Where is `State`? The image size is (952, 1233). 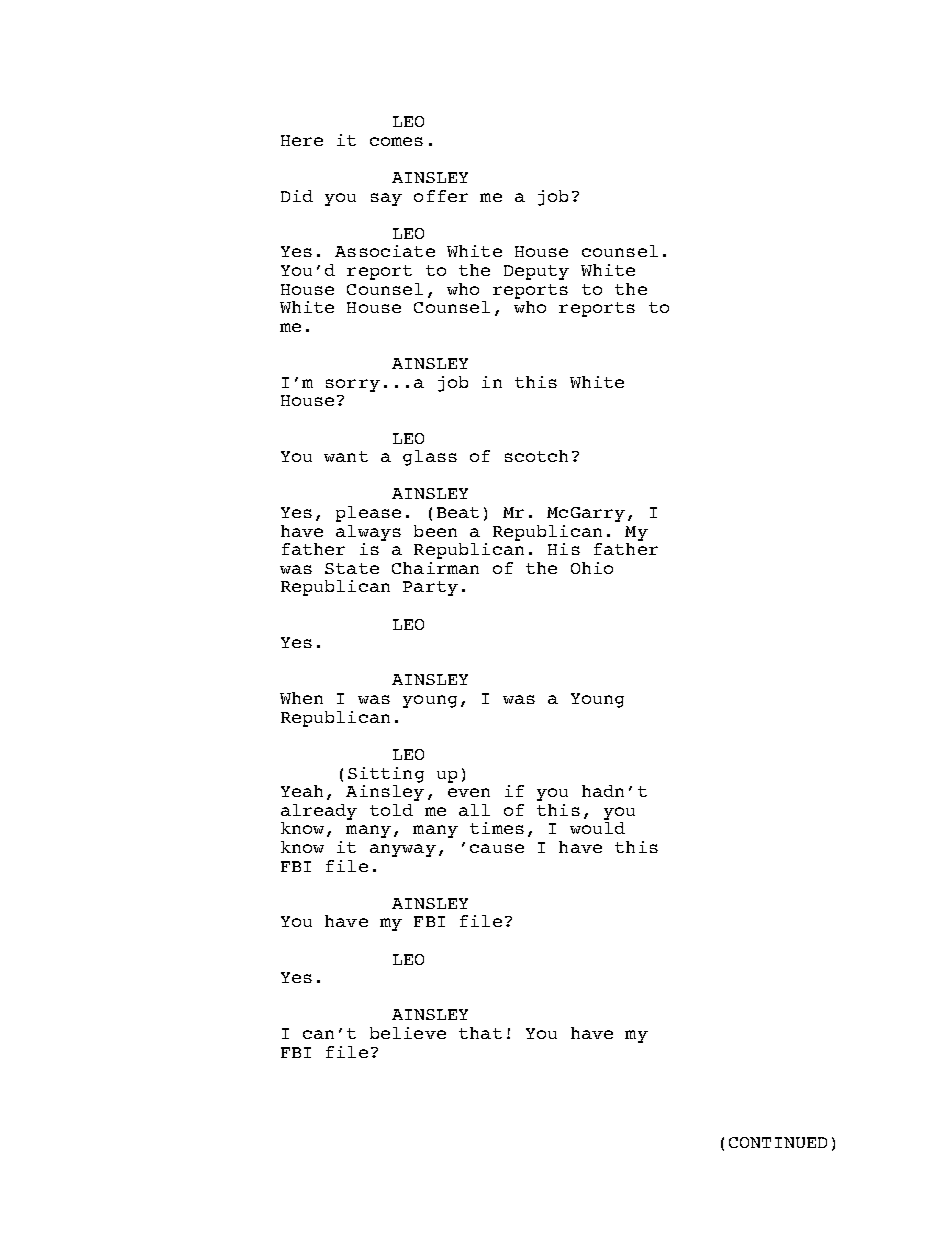 State is located at coordinates (352, 568).
